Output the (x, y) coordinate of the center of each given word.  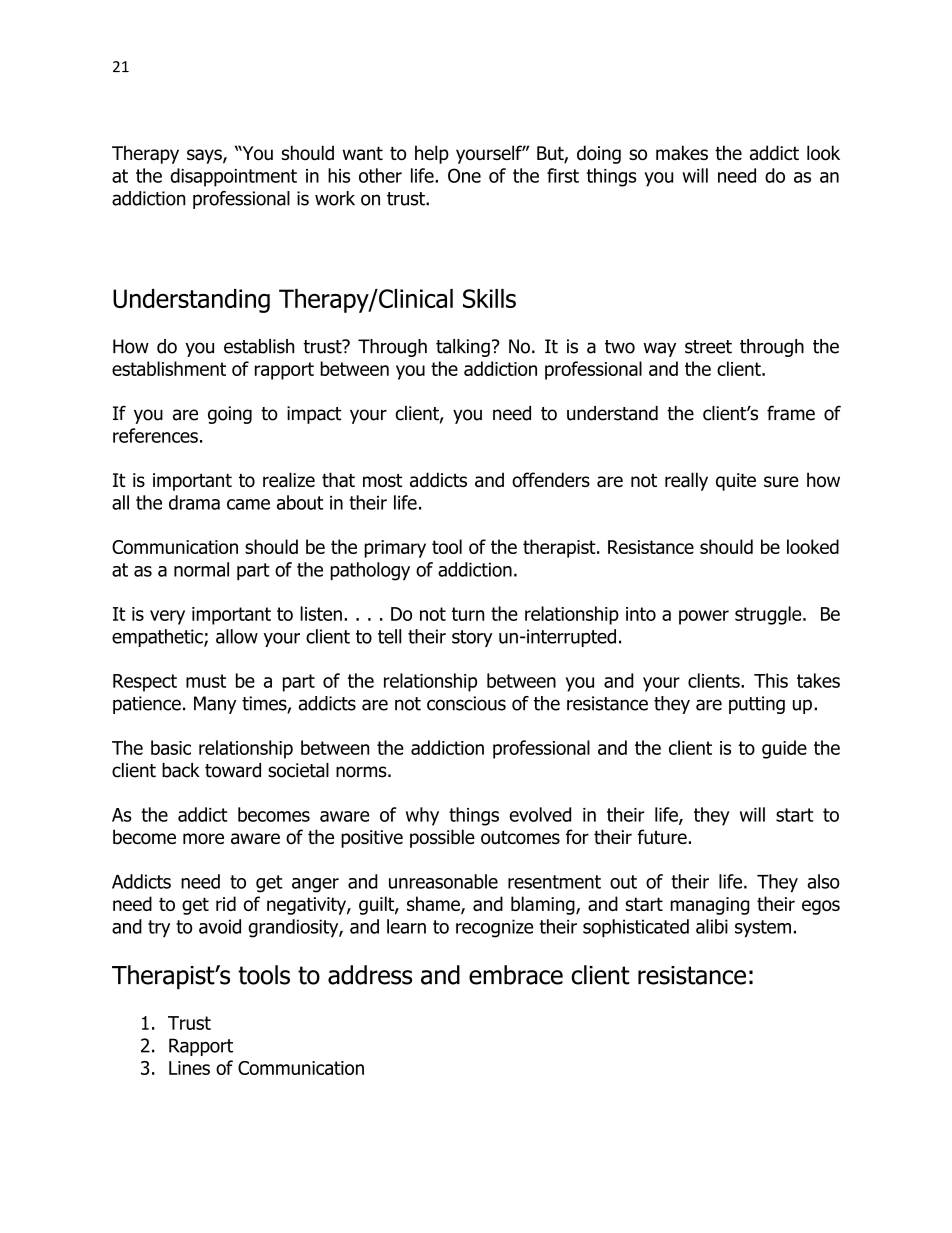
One (464, 175)
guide (784, 749)
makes (682, 153)
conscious (466, 703)
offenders (551, 480)
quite (736, 482)
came (248, 504)
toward (233, 770)
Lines (189, 1068)
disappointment (233, 177)
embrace (516, 975)
